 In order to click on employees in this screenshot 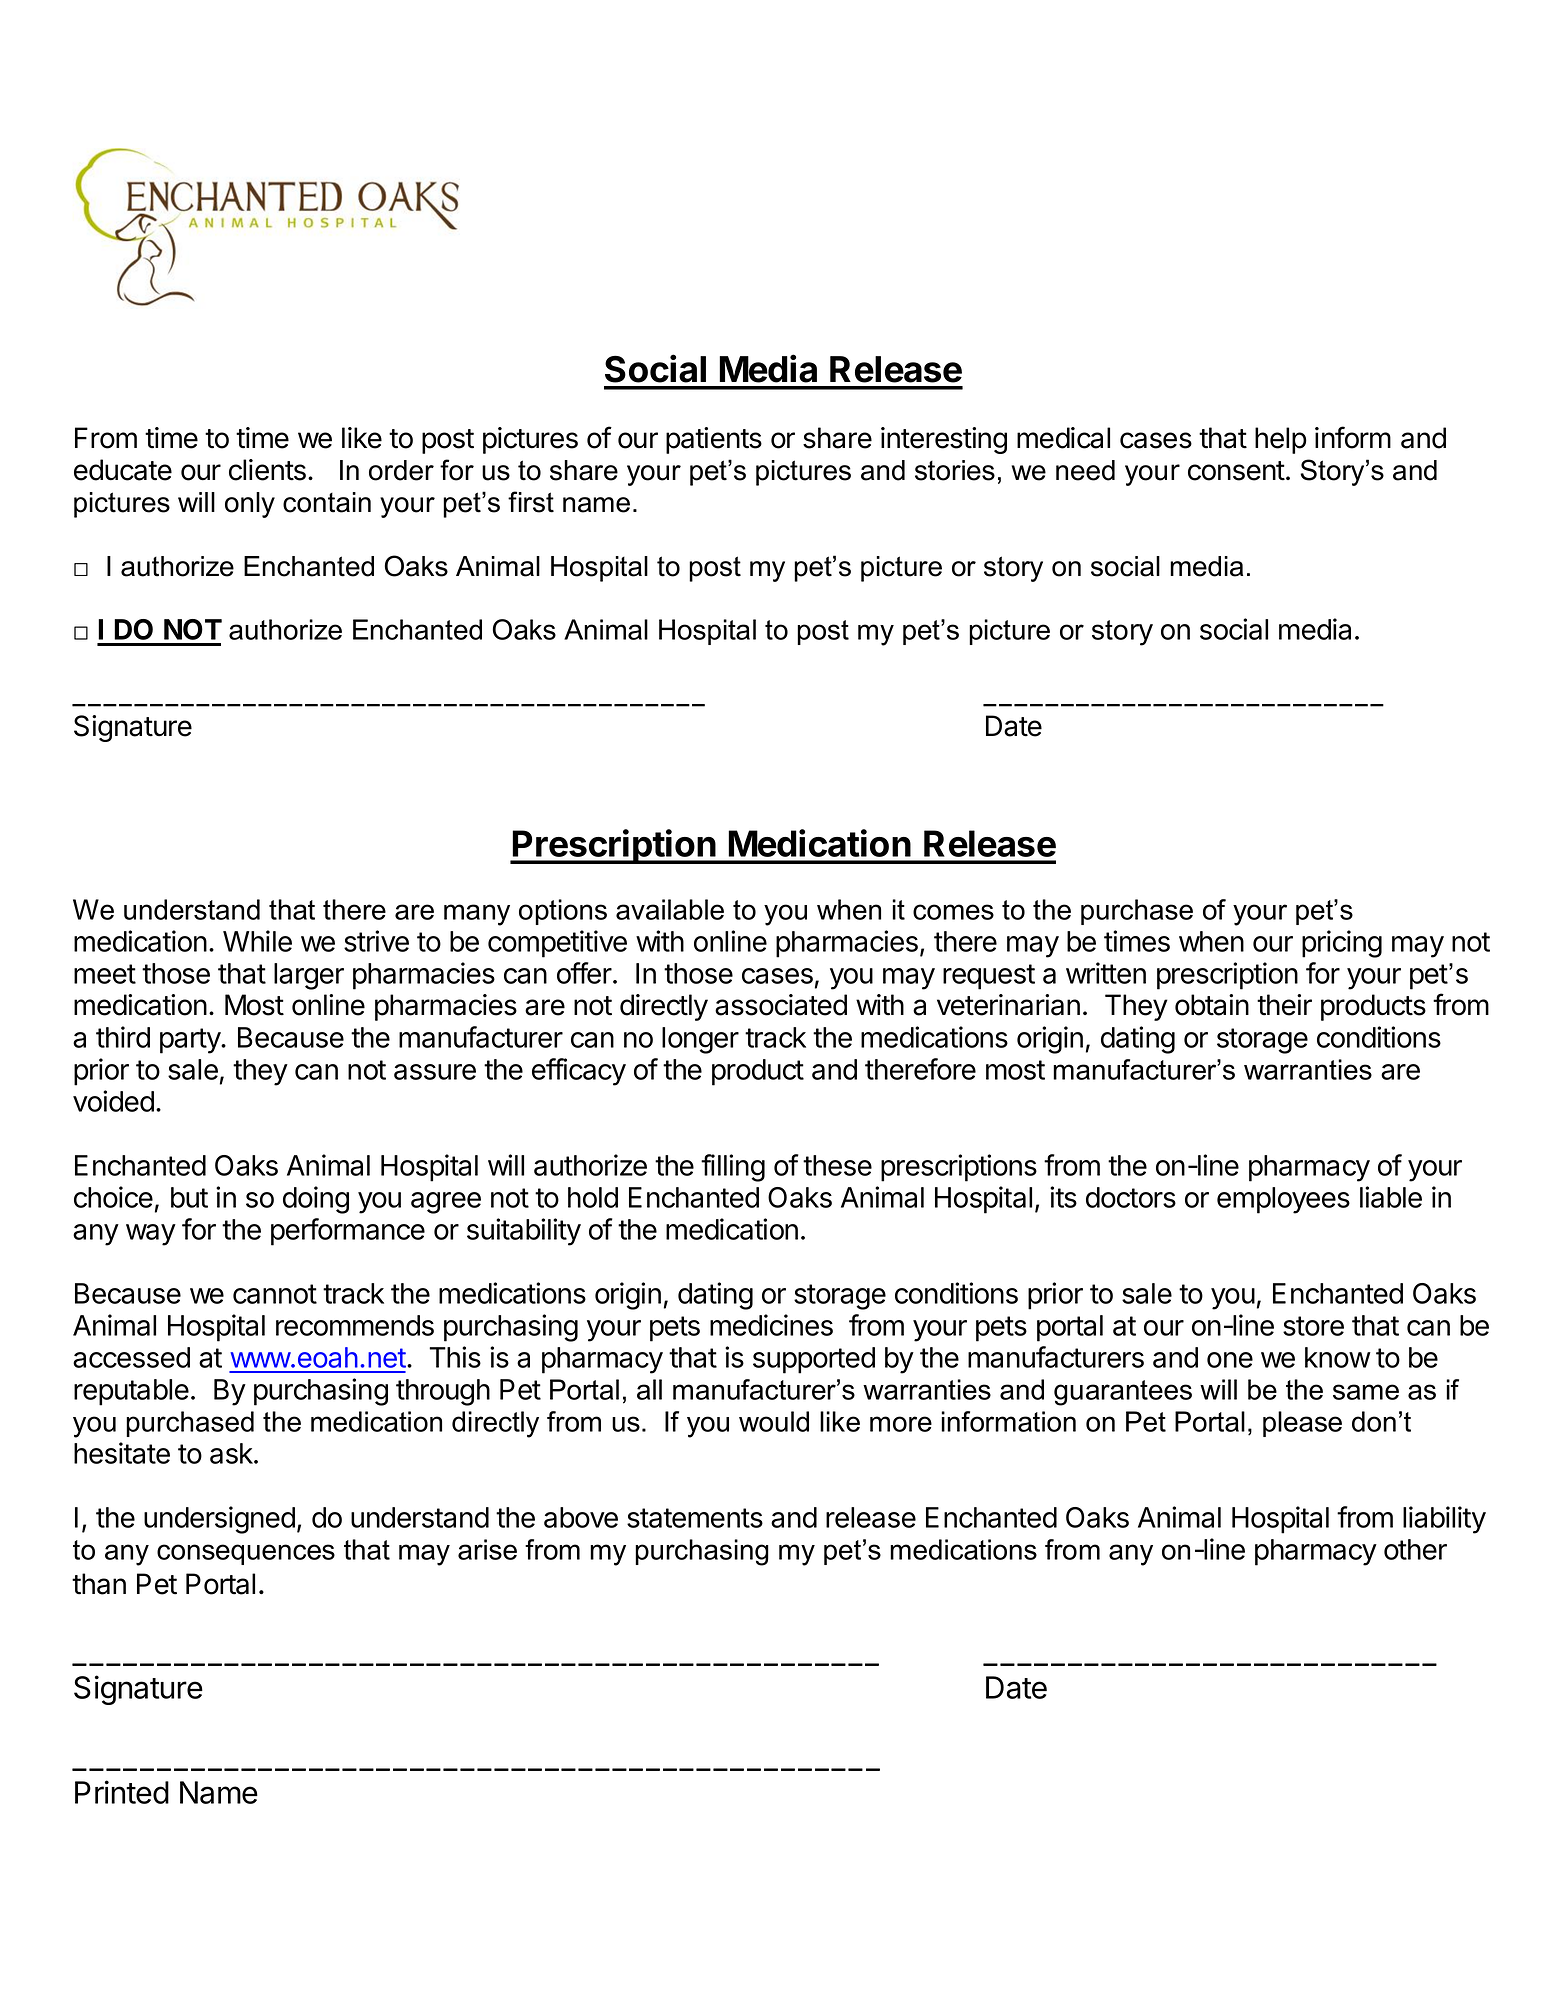, I will do `click(1283, 1200)`.
